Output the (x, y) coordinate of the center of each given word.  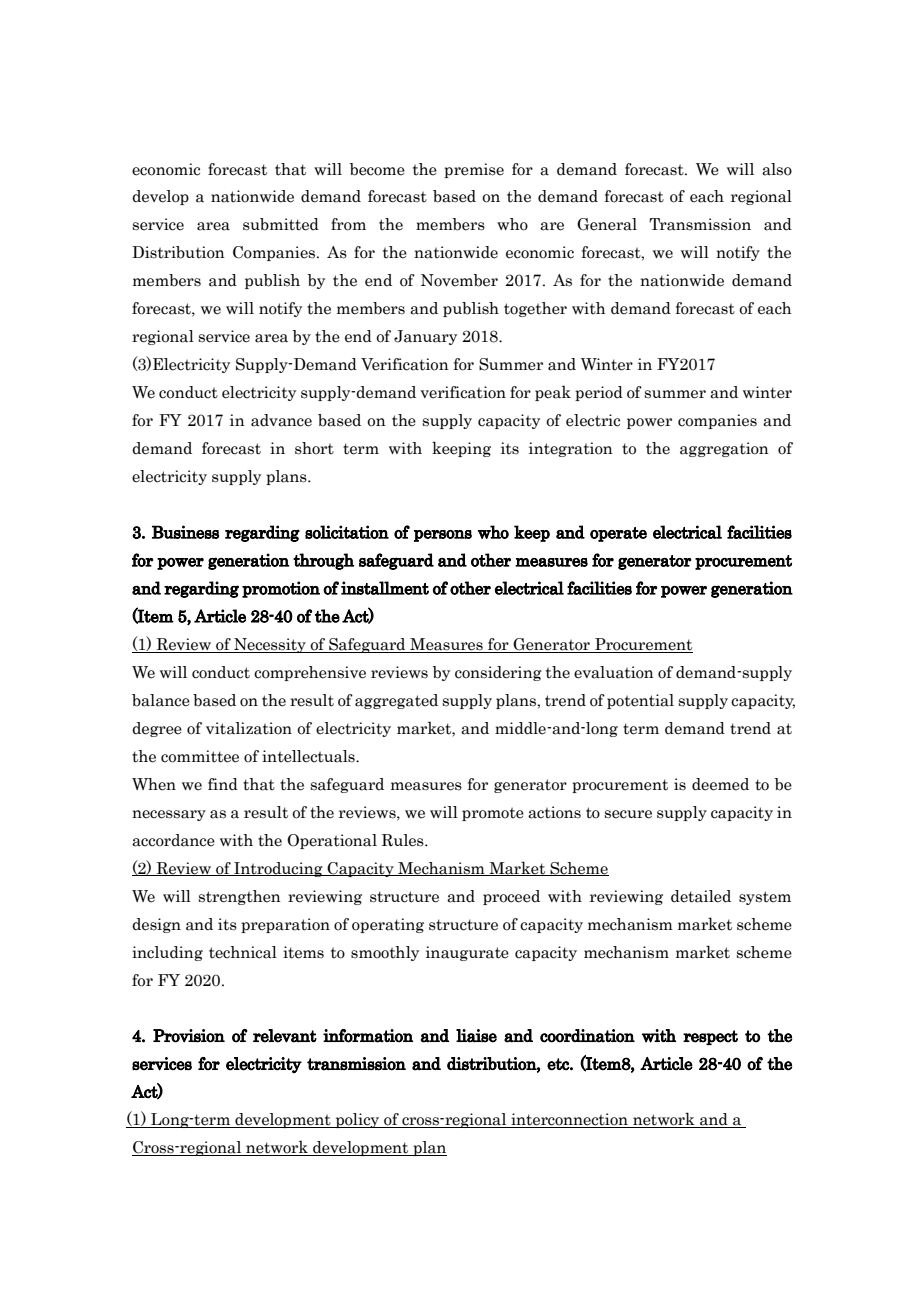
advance (281, 420)
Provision (189, 1036)
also (777, 169)
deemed (720, 784)
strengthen (240, 897)
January (425, 337)
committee (200, 756)
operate (618, 534)
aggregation (724, 449)
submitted (281, 224)
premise (474, 170)
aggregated (396, 701)
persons (443, 536)
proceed (511, 897)
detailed (701, 896)
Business (185, 532)
